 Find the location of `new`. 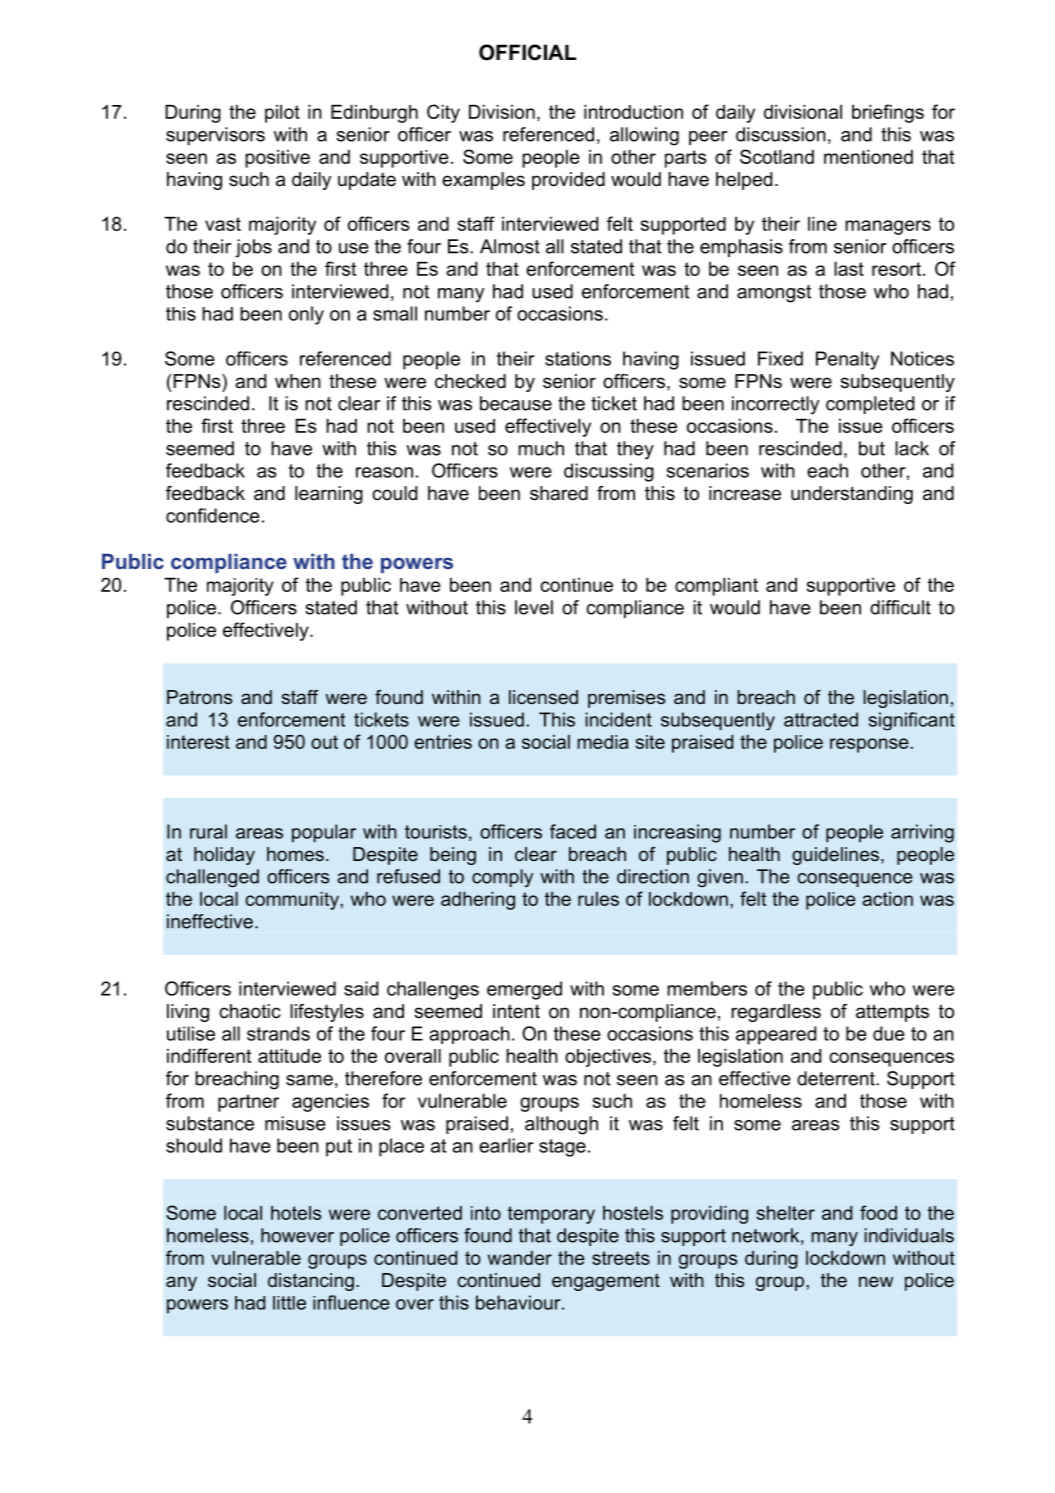

new is located at coordinates (876, 1281).
